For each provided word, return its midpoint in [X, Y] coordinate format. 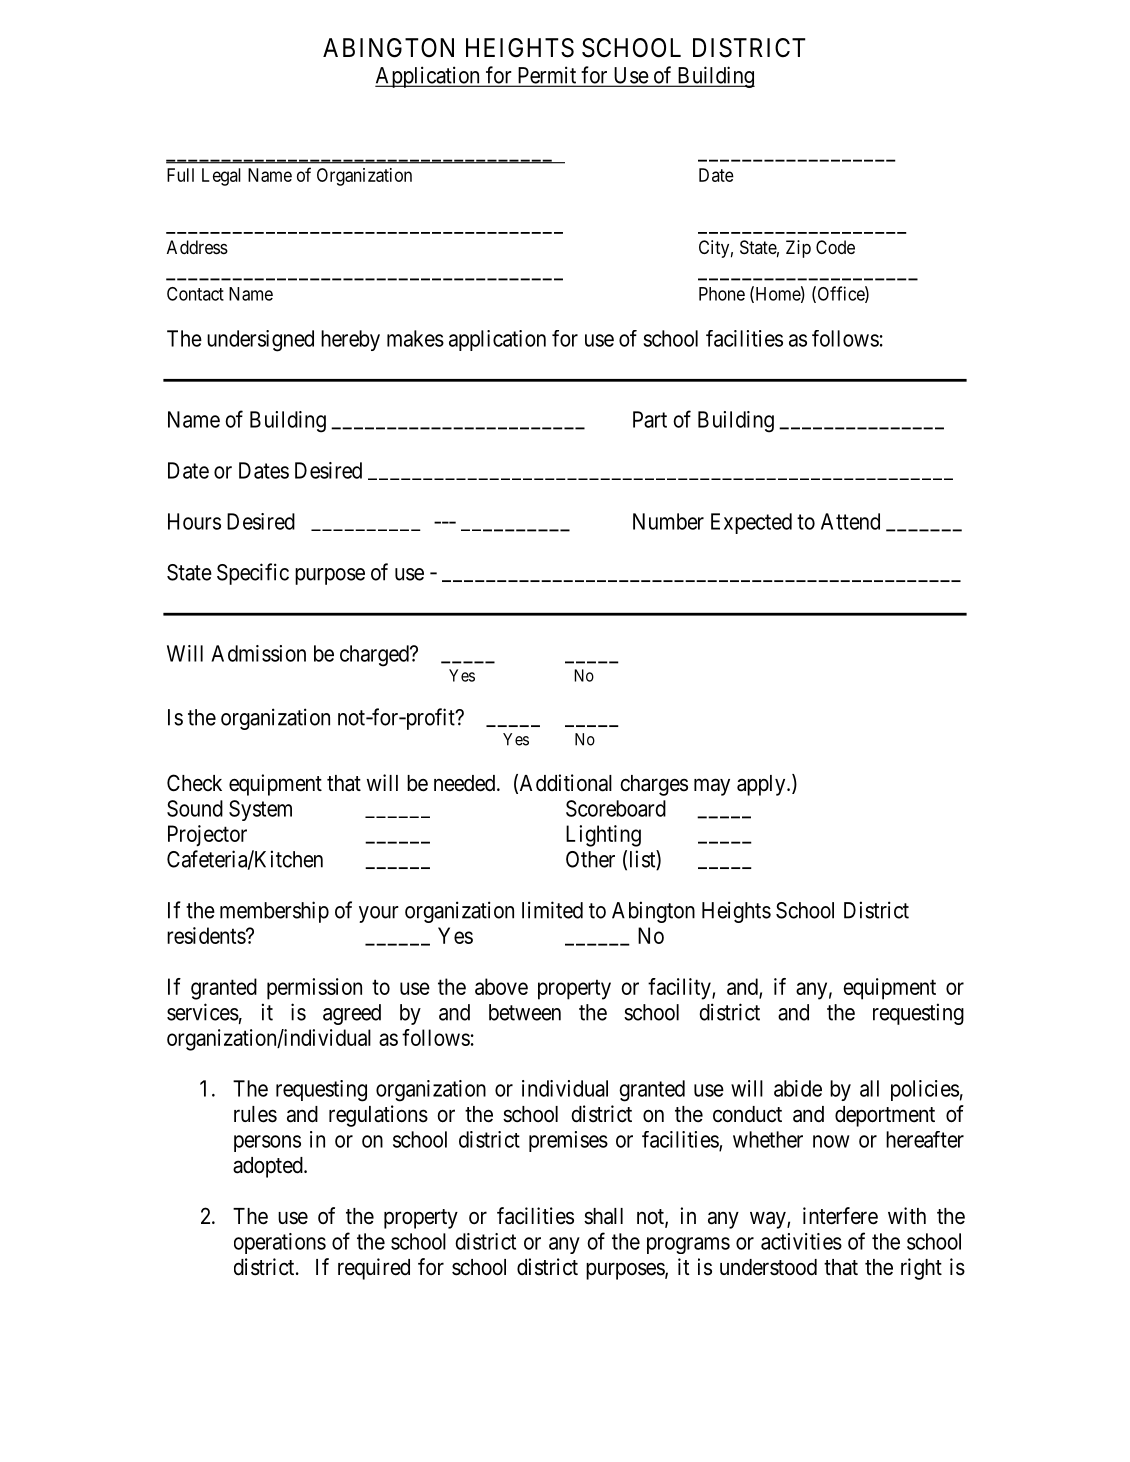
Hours [194, 521]
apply [762, 785]
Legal [221, 177]
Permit [547, 76]
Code [835, 247]
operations [280, 1243]
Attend [850, 521]
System [260, 810]
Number [668, 521]
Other [590, 859]
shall [603, 1216]
